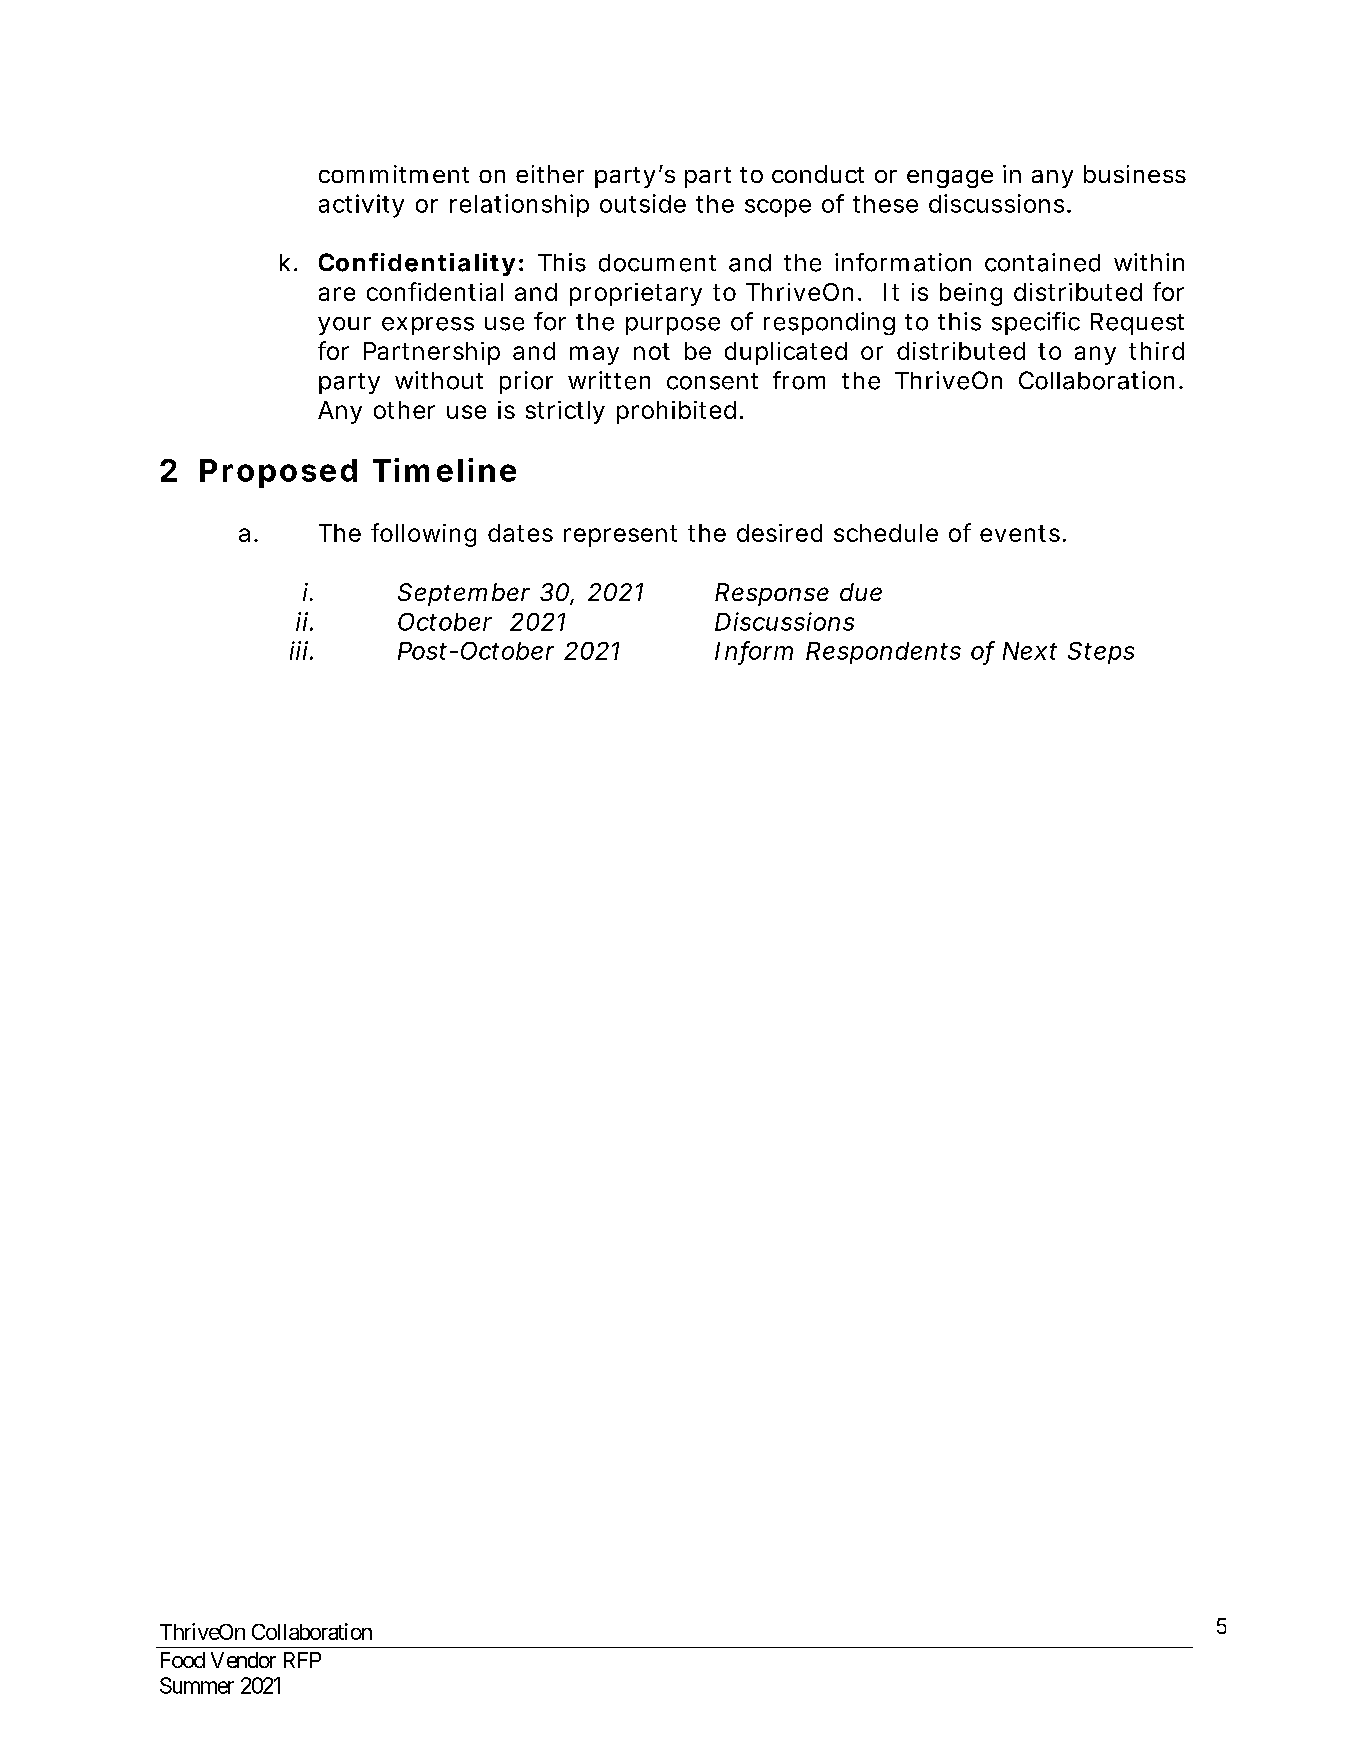  I want to click on outside, so click(643, 203).
